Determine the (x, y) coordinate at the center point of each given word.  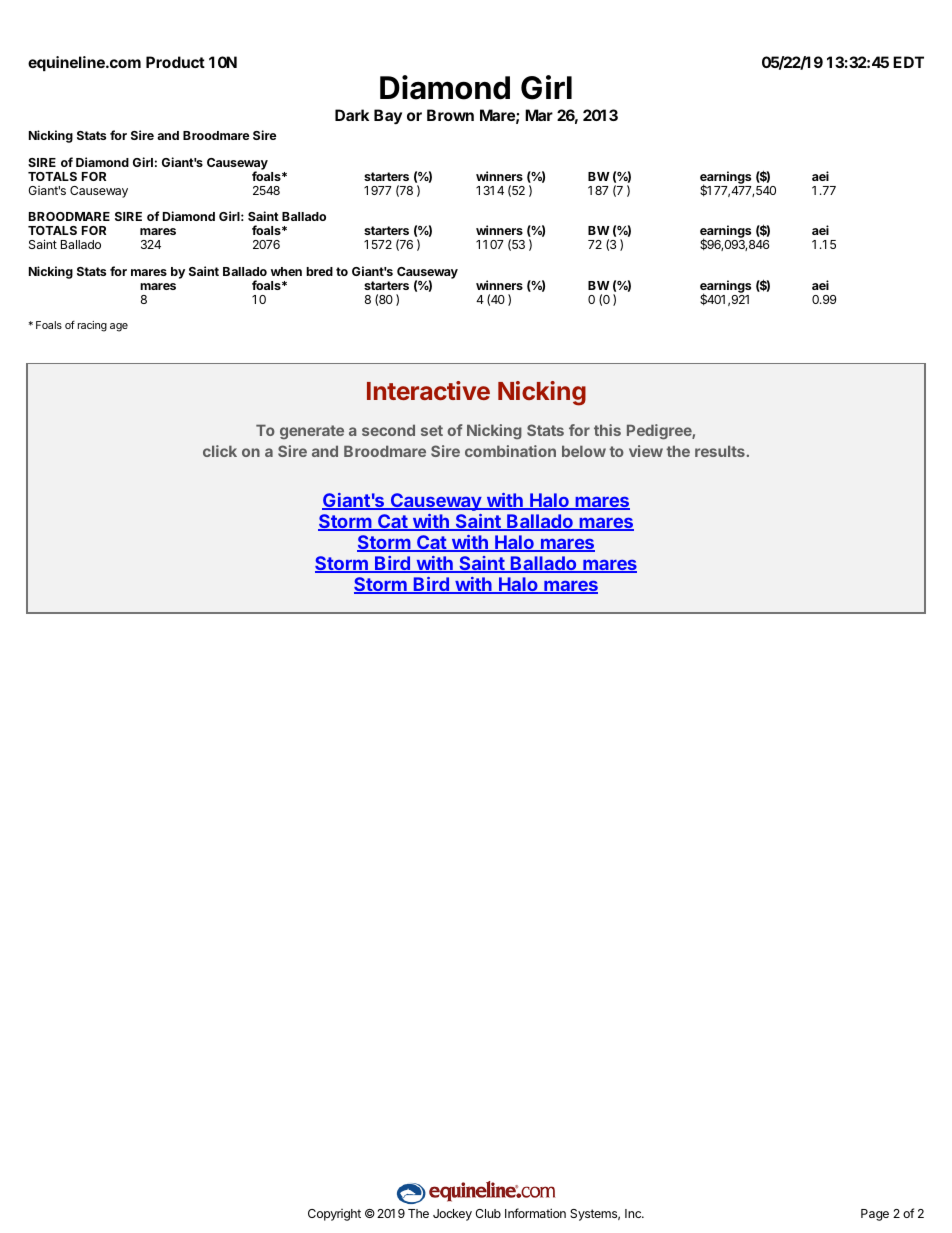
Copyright (334, 1215)
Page (875, 1215)
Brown (450, 115)
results (720, 451)
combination (510, 451)
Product (175, 62)
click (220, 451)
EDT (908, 62)
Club (488, 1213)
